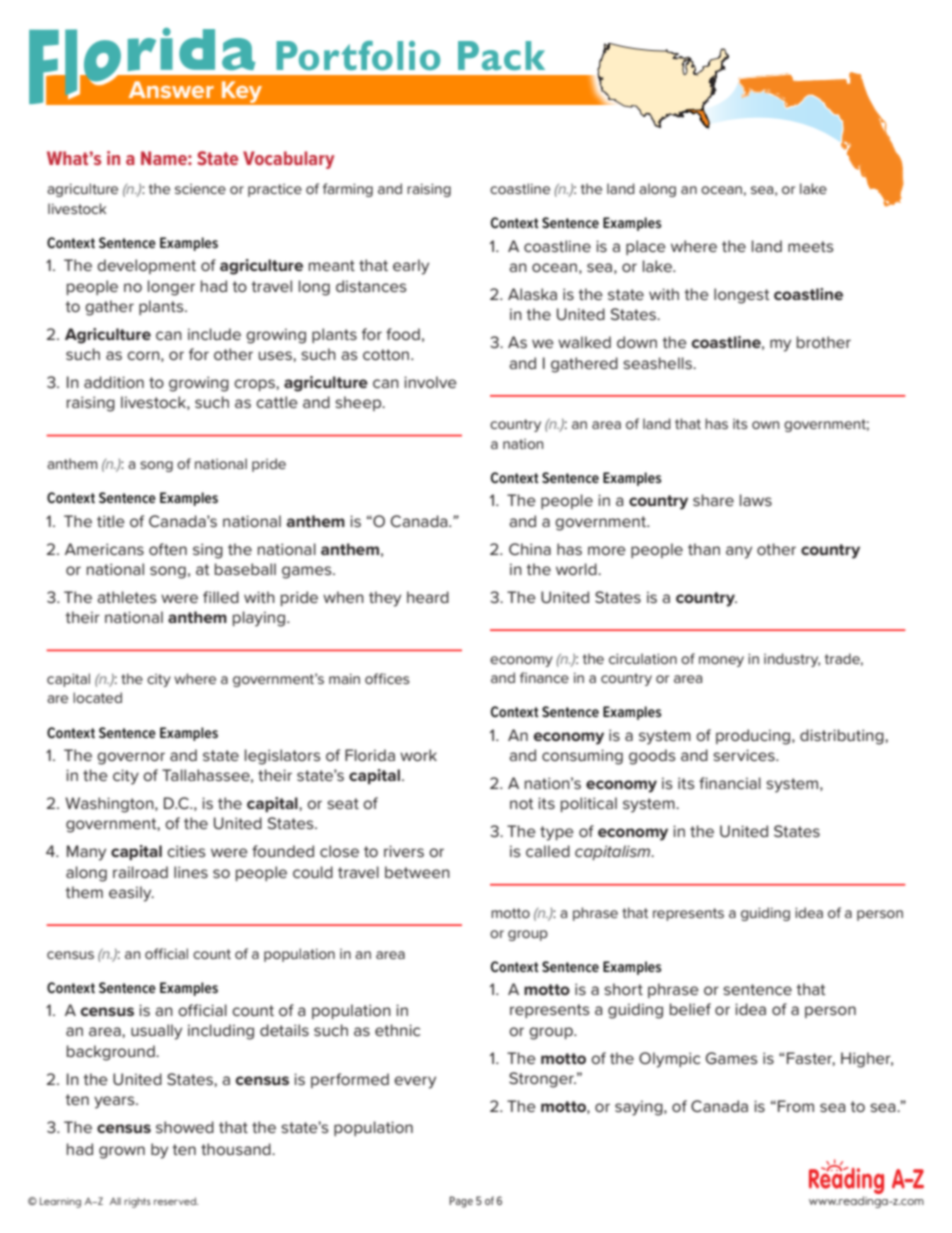 This screenshot has width=952, height=1233. I want to click on rivers, so click(404, 851).
